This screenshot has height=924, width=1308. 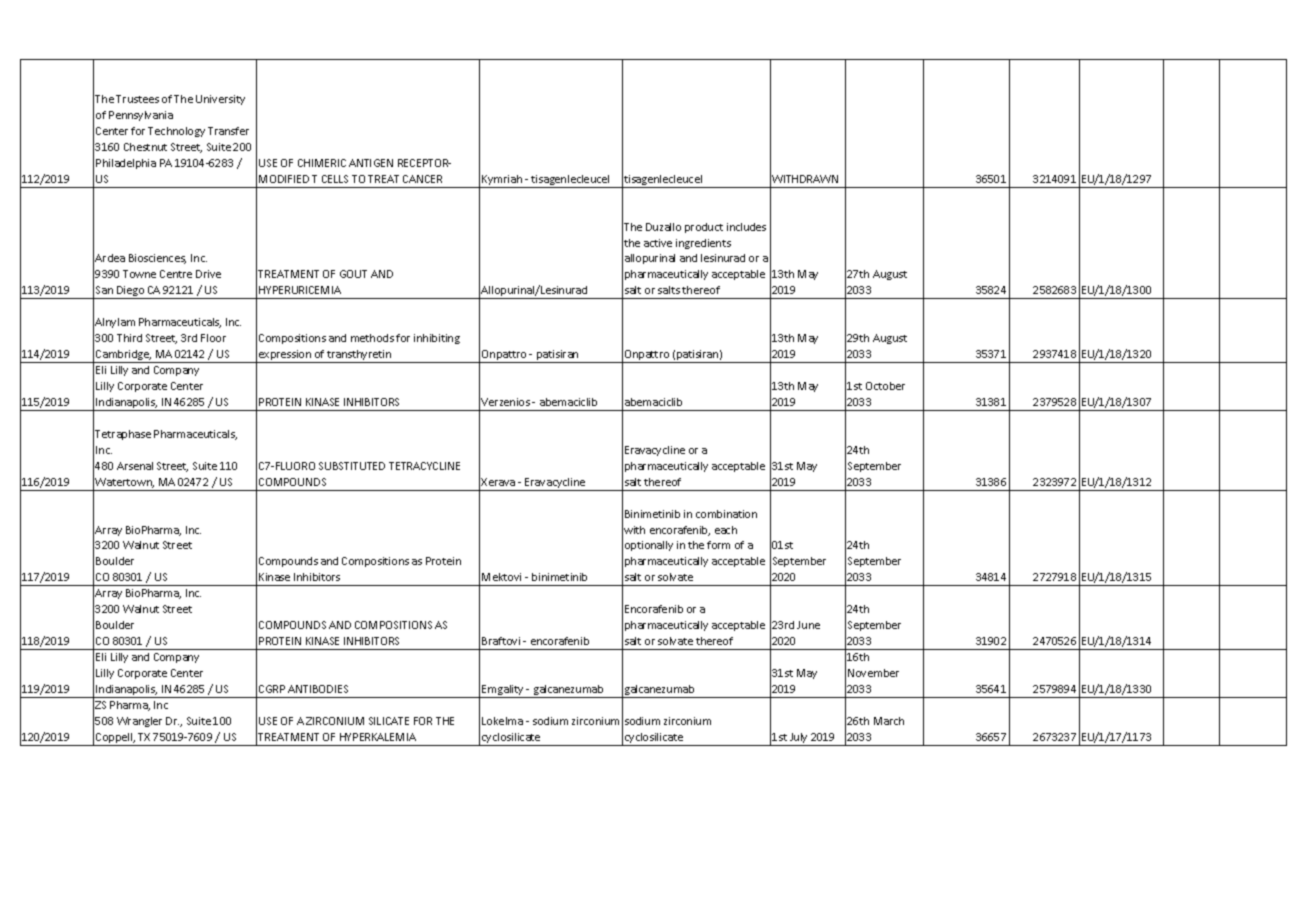 I want to click on HYPERKALEMIA, so click(x=378, y=737).
